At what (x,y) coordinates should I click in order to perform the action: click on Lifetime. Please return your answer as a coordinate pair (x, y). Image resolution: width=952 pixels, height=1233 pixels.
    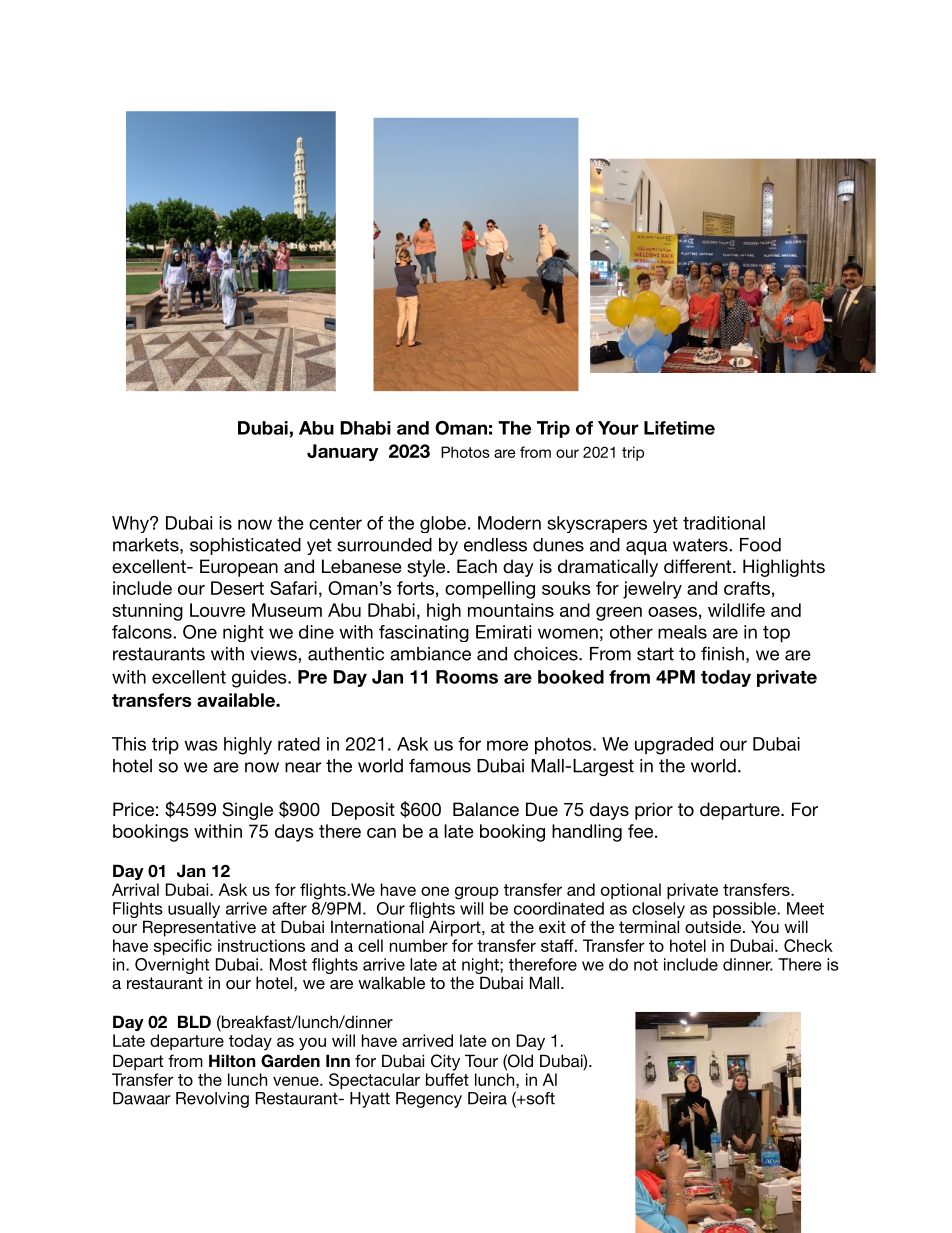
    Looking at the image, I should click on (679, 428).
